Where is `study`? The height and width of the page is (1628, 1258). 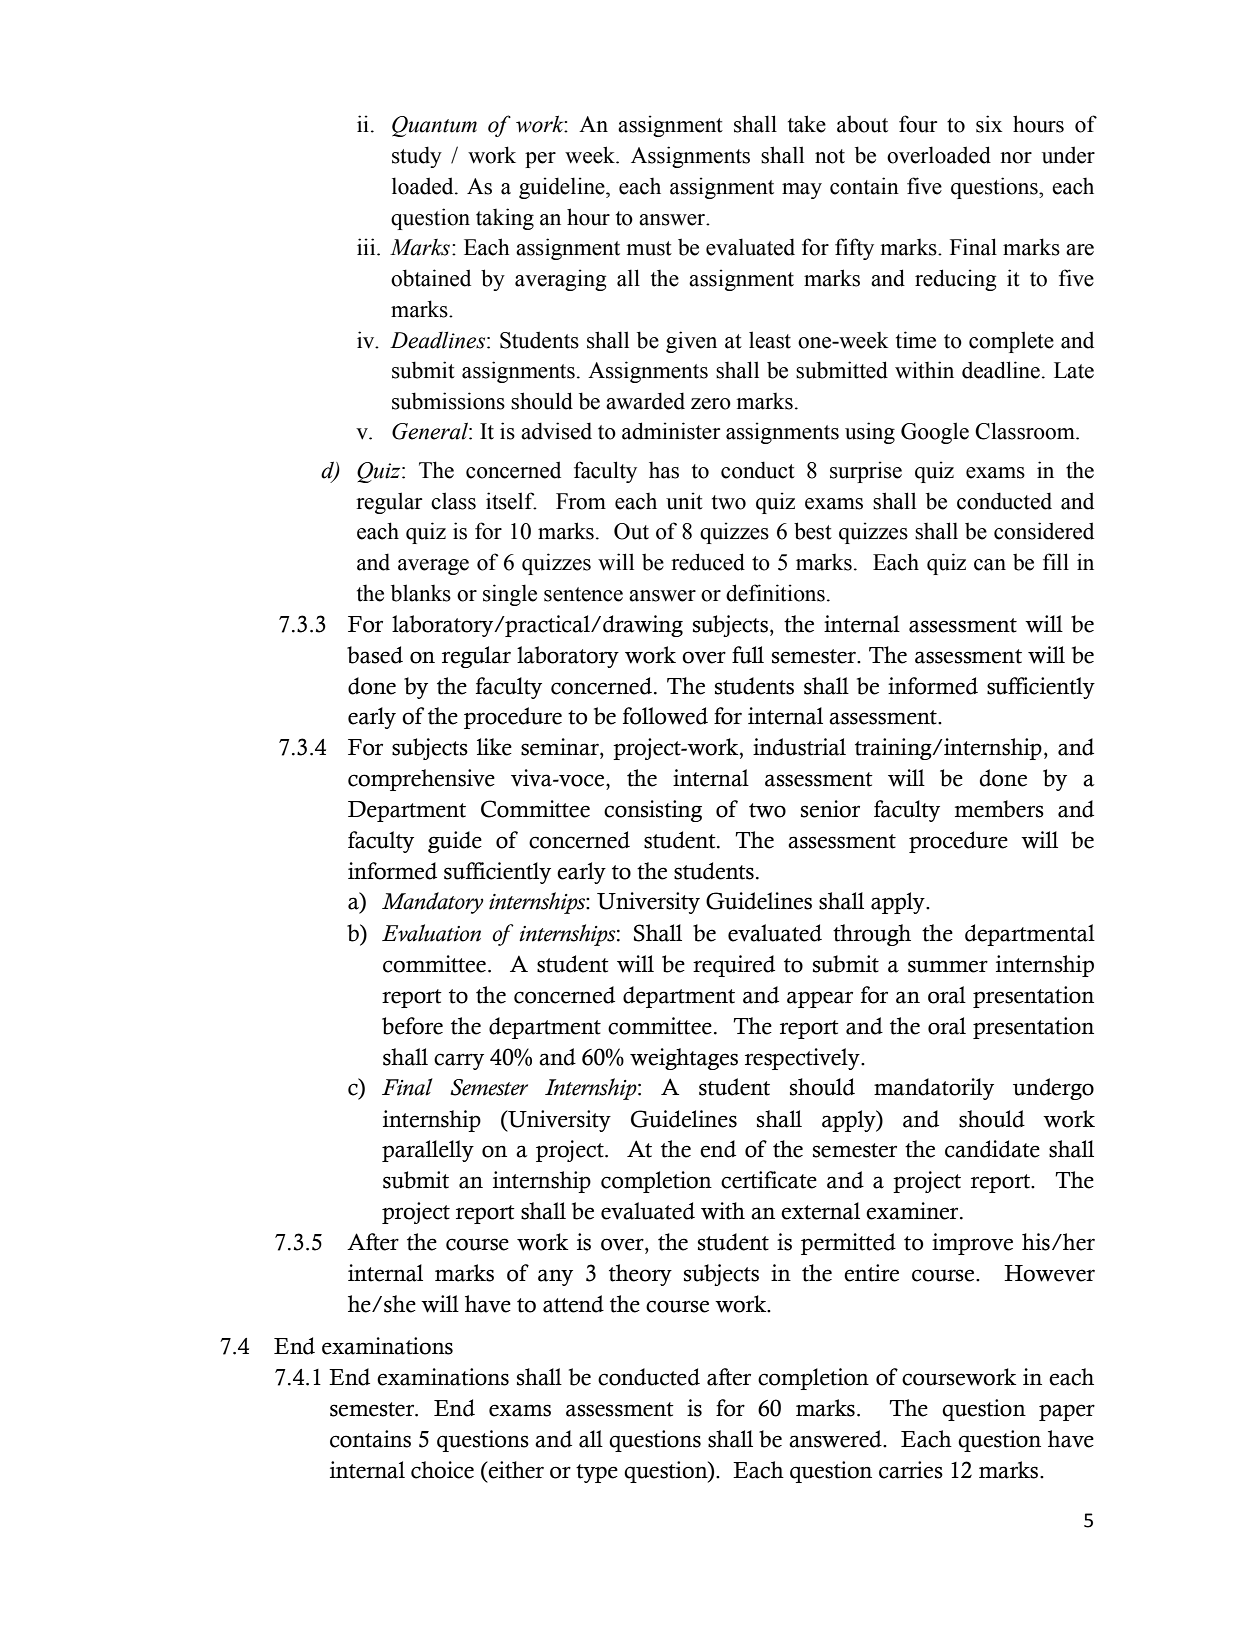 study is located at coordinates (417, 157).
